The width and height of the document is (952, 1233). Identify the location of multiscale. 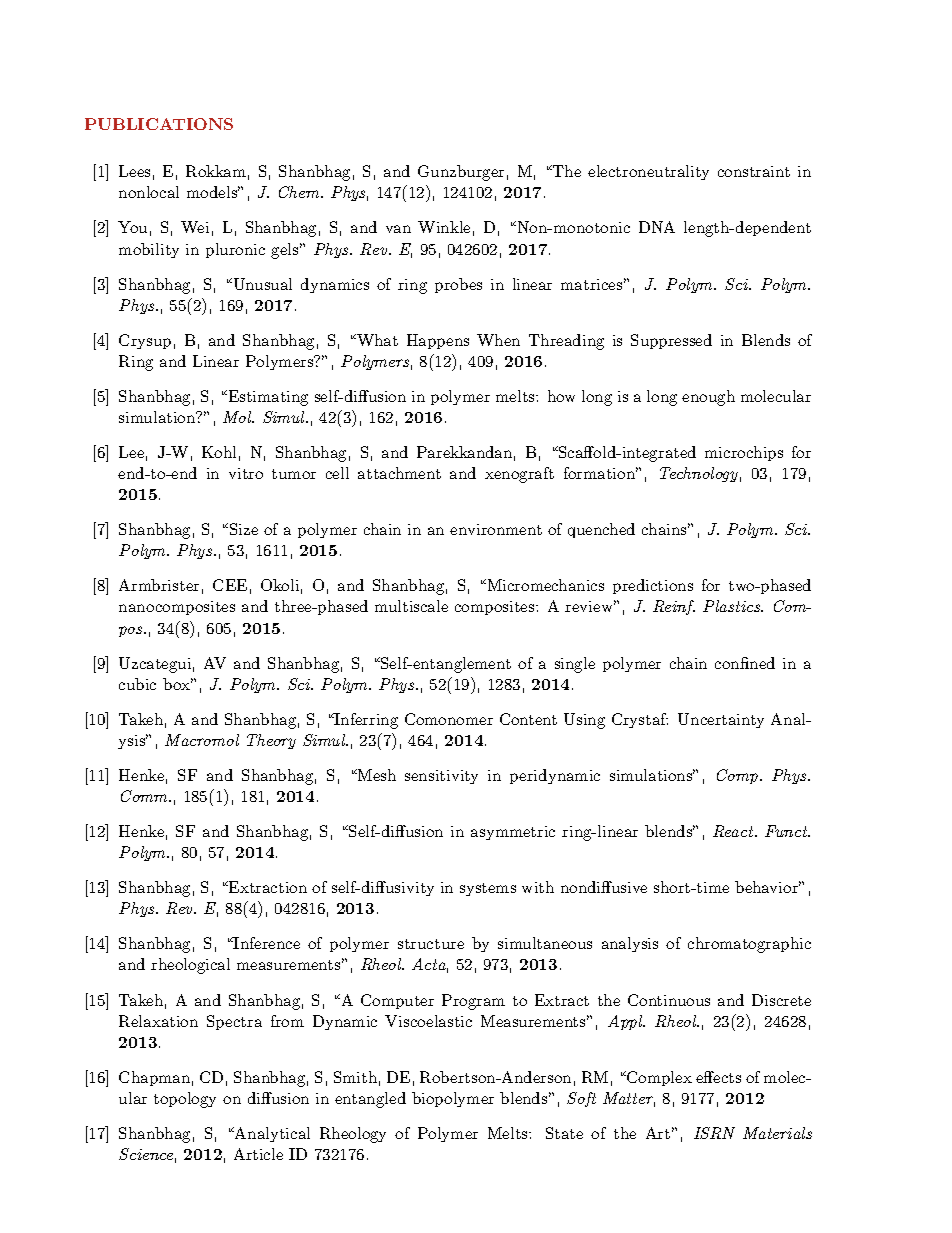
(411, 606).
